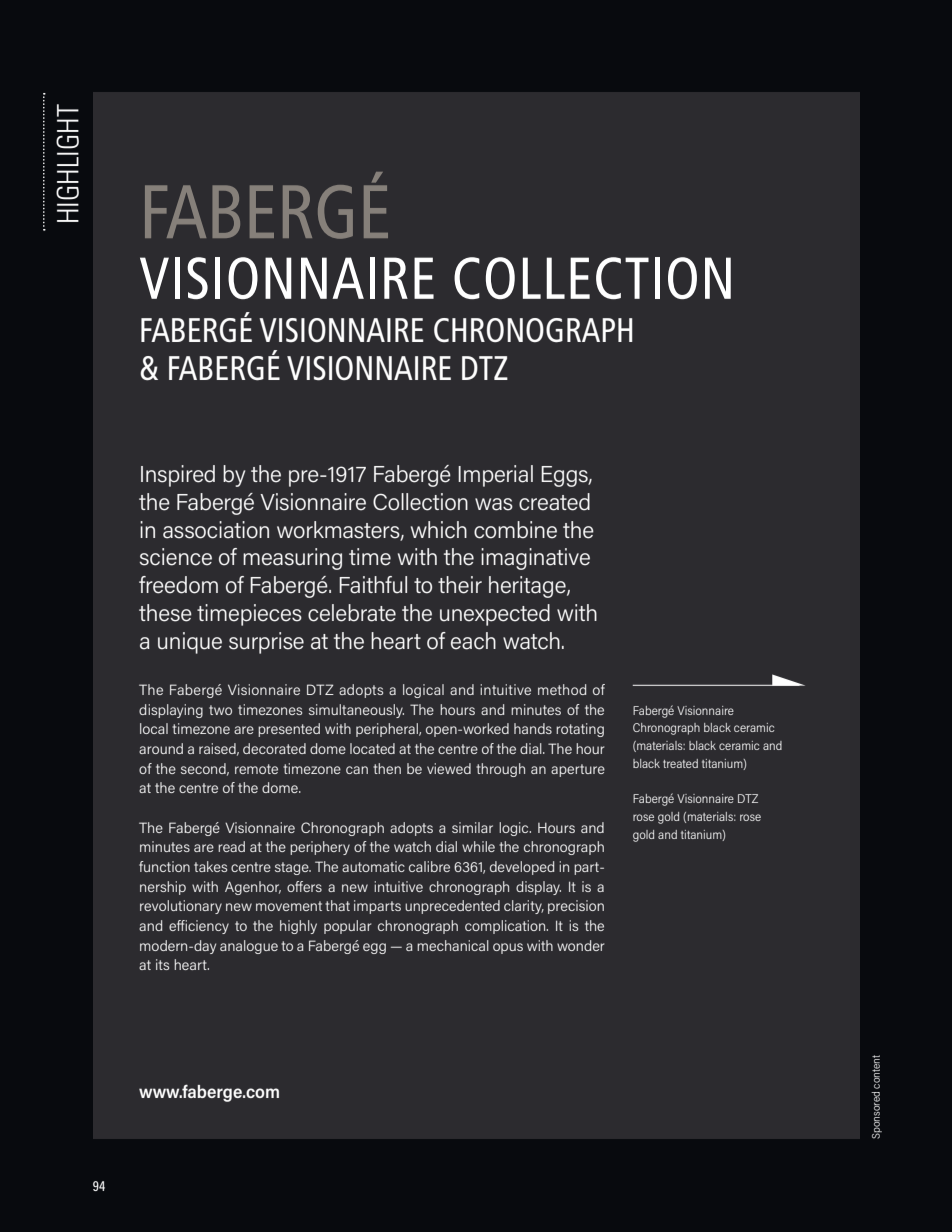  I want to click on created, so click(554, 502).
